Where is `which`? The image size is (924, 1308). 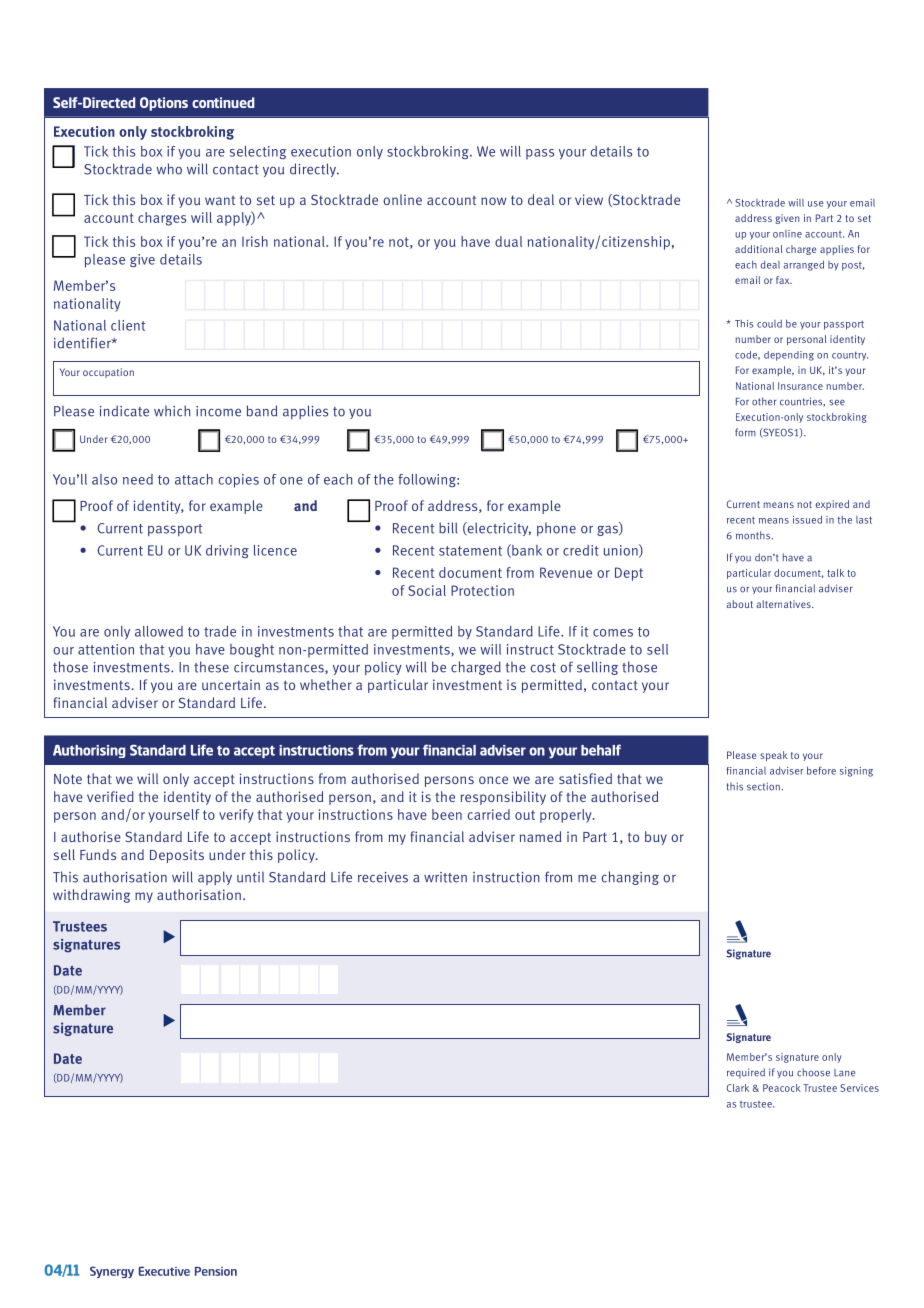
which is located at coordinates (172, 411).
